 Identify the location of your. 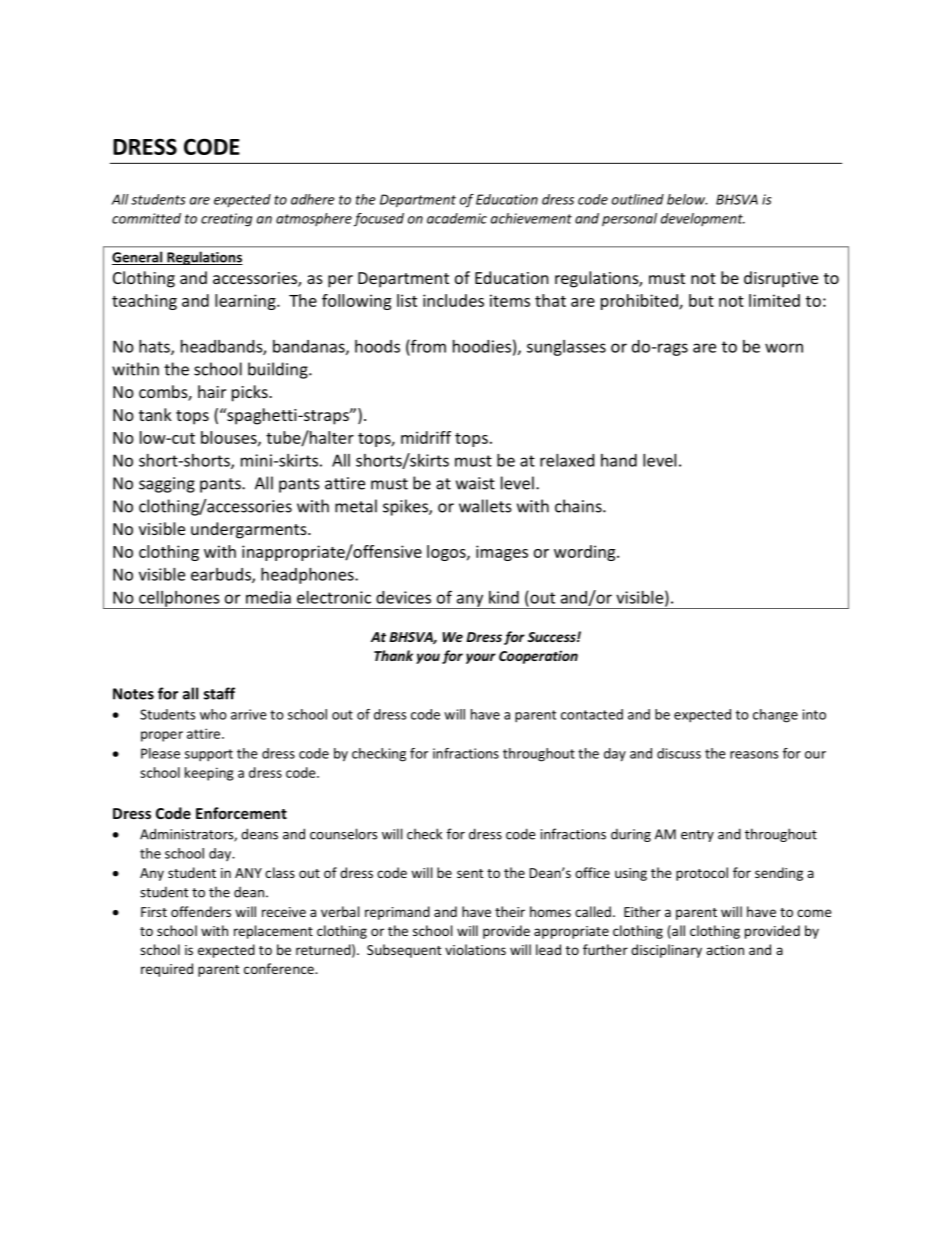
(481, 658).
